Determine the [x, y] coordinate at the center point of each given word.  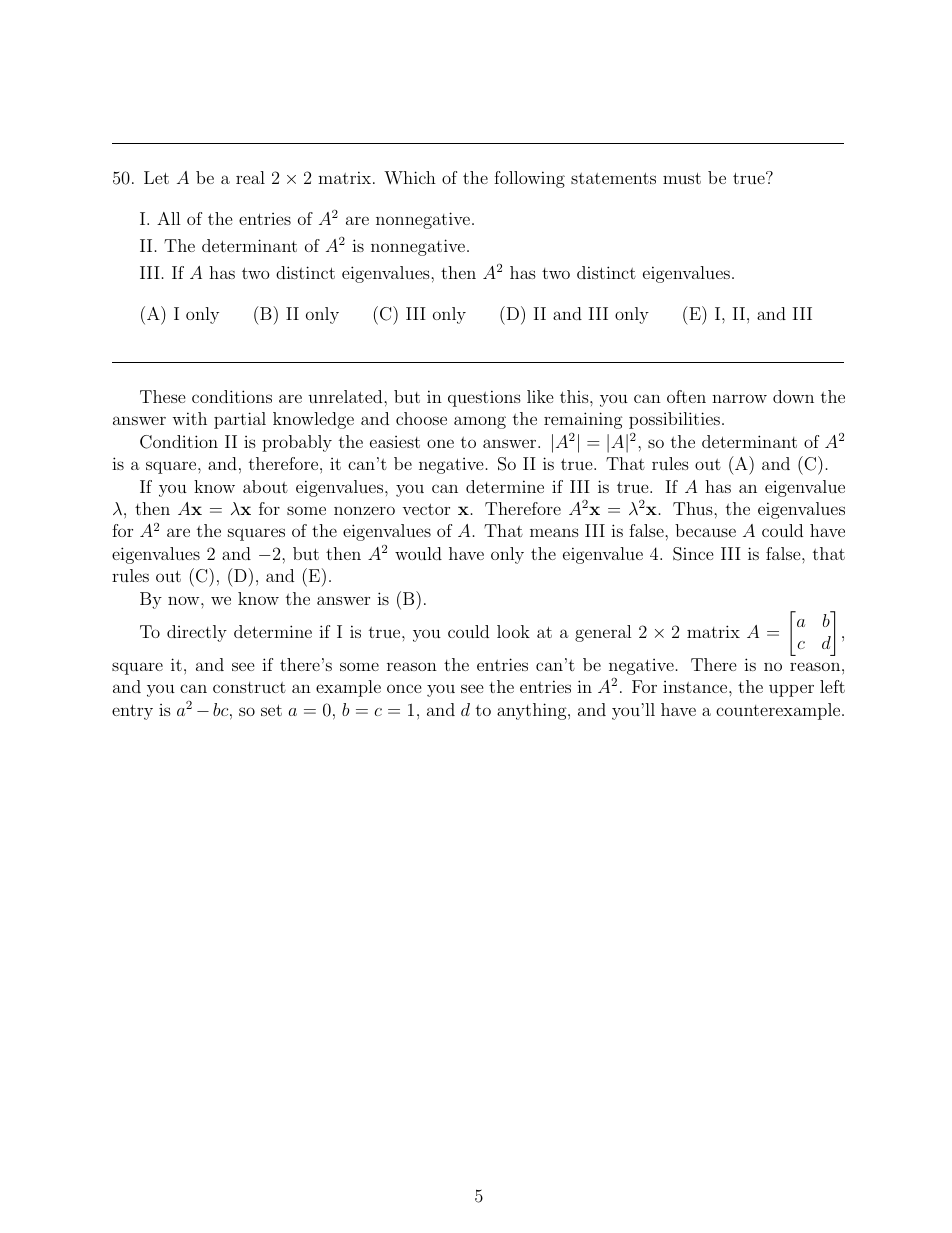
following [529, 179]
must [682, 178]
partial [240, 420]
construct [249, 687]
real [250, 177]
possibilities [674, 420]
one [440, 443]
